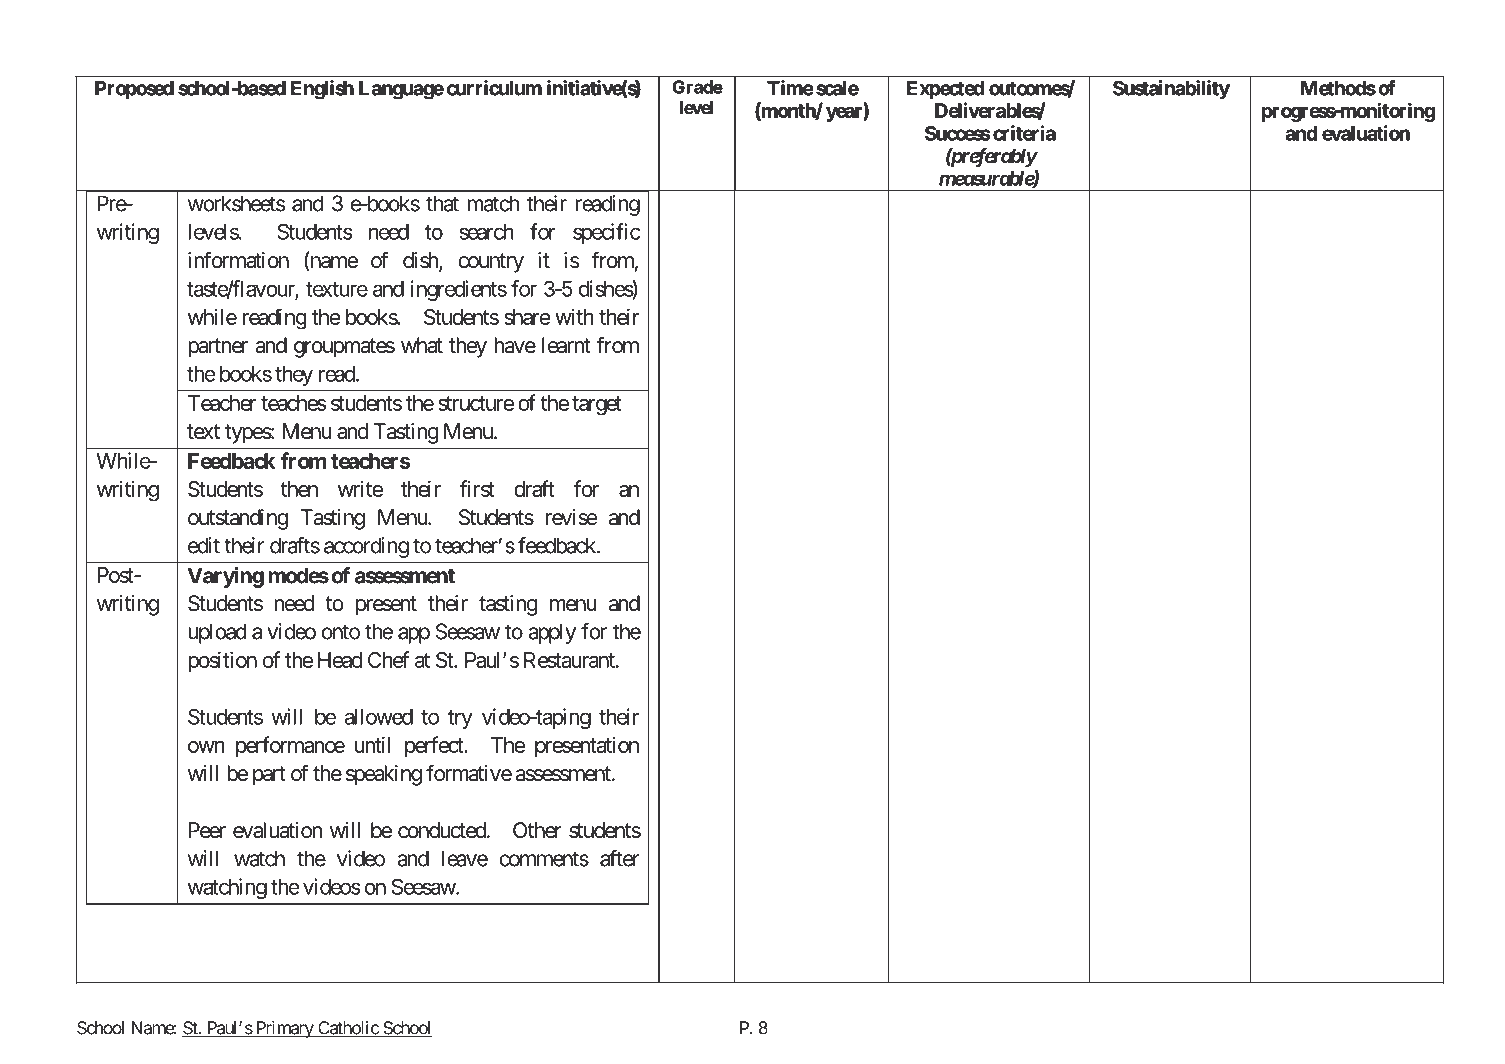 The width and height of the image is (1505, 1064). Describe the element at coordinates (1024, 133) in the image. I see `criteria` at that location.
